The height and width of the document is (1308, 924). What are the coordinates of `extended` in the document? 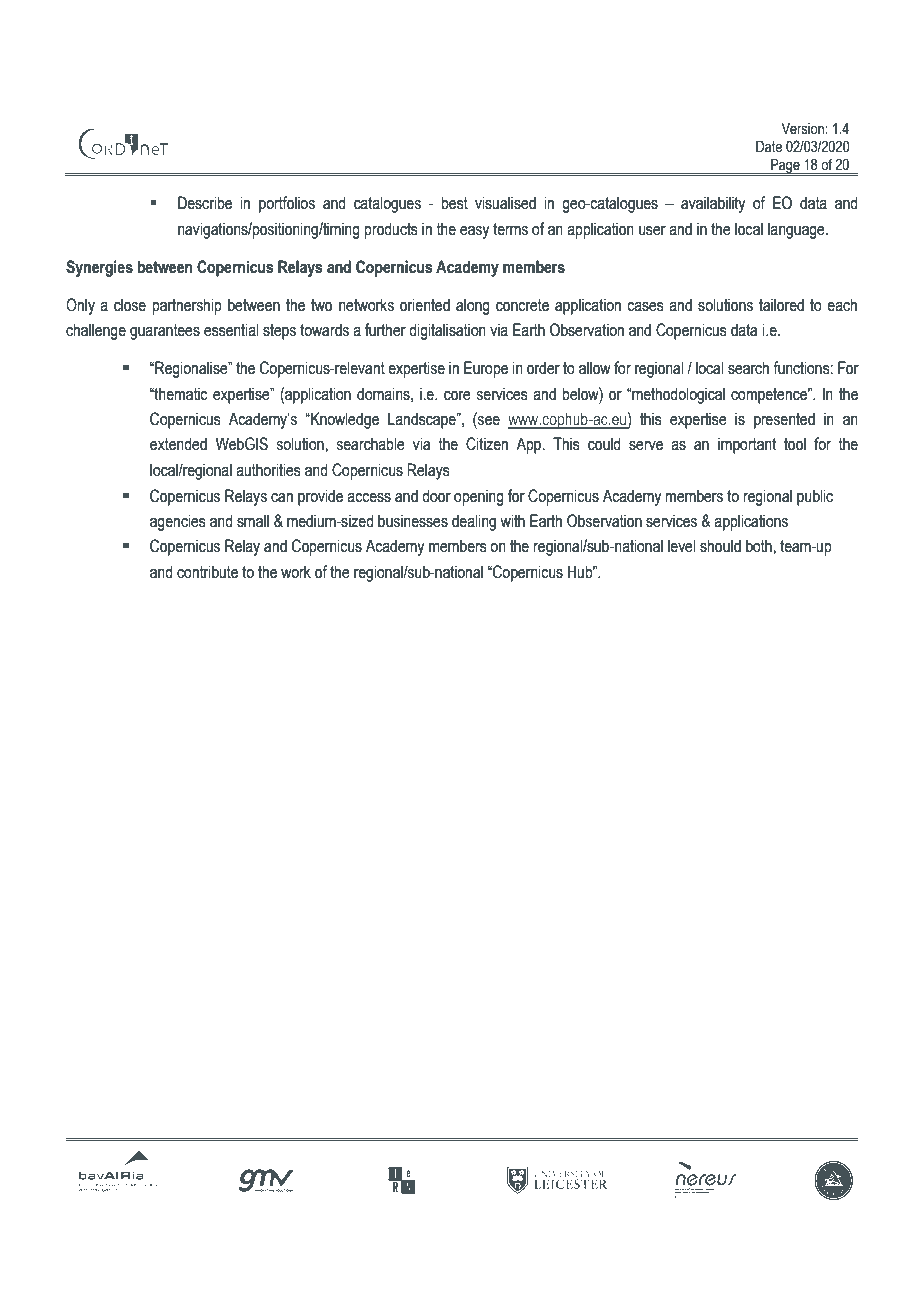 It's located at (178, 444).
